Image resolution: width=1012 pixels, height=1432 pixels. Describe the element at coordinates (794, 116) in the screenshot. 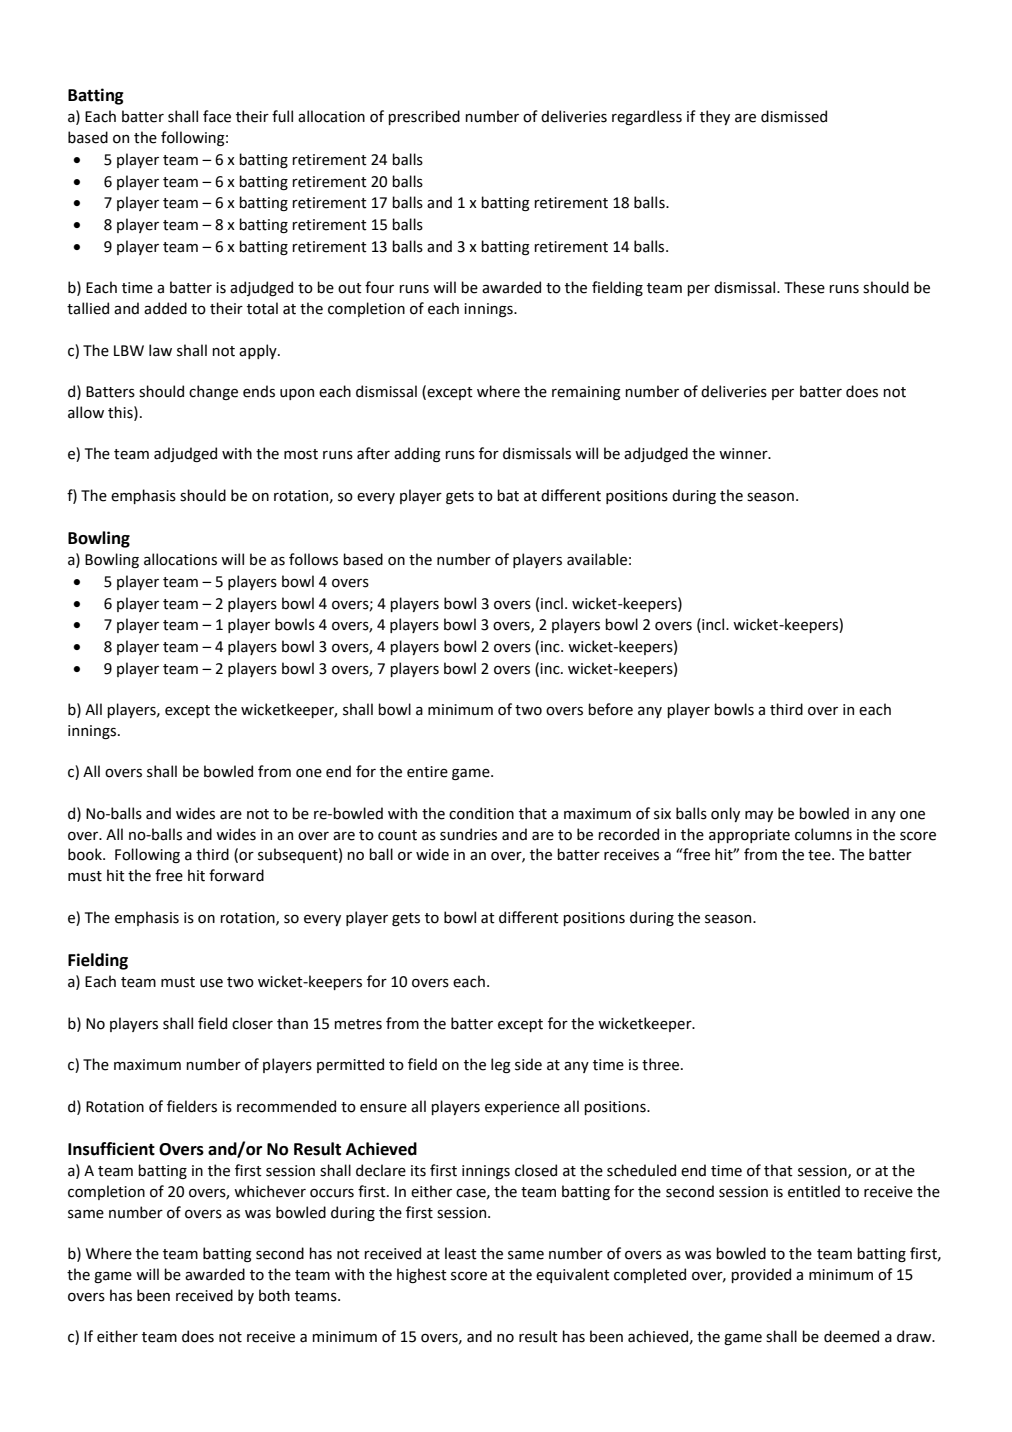

I see `dismissed` at that location.
